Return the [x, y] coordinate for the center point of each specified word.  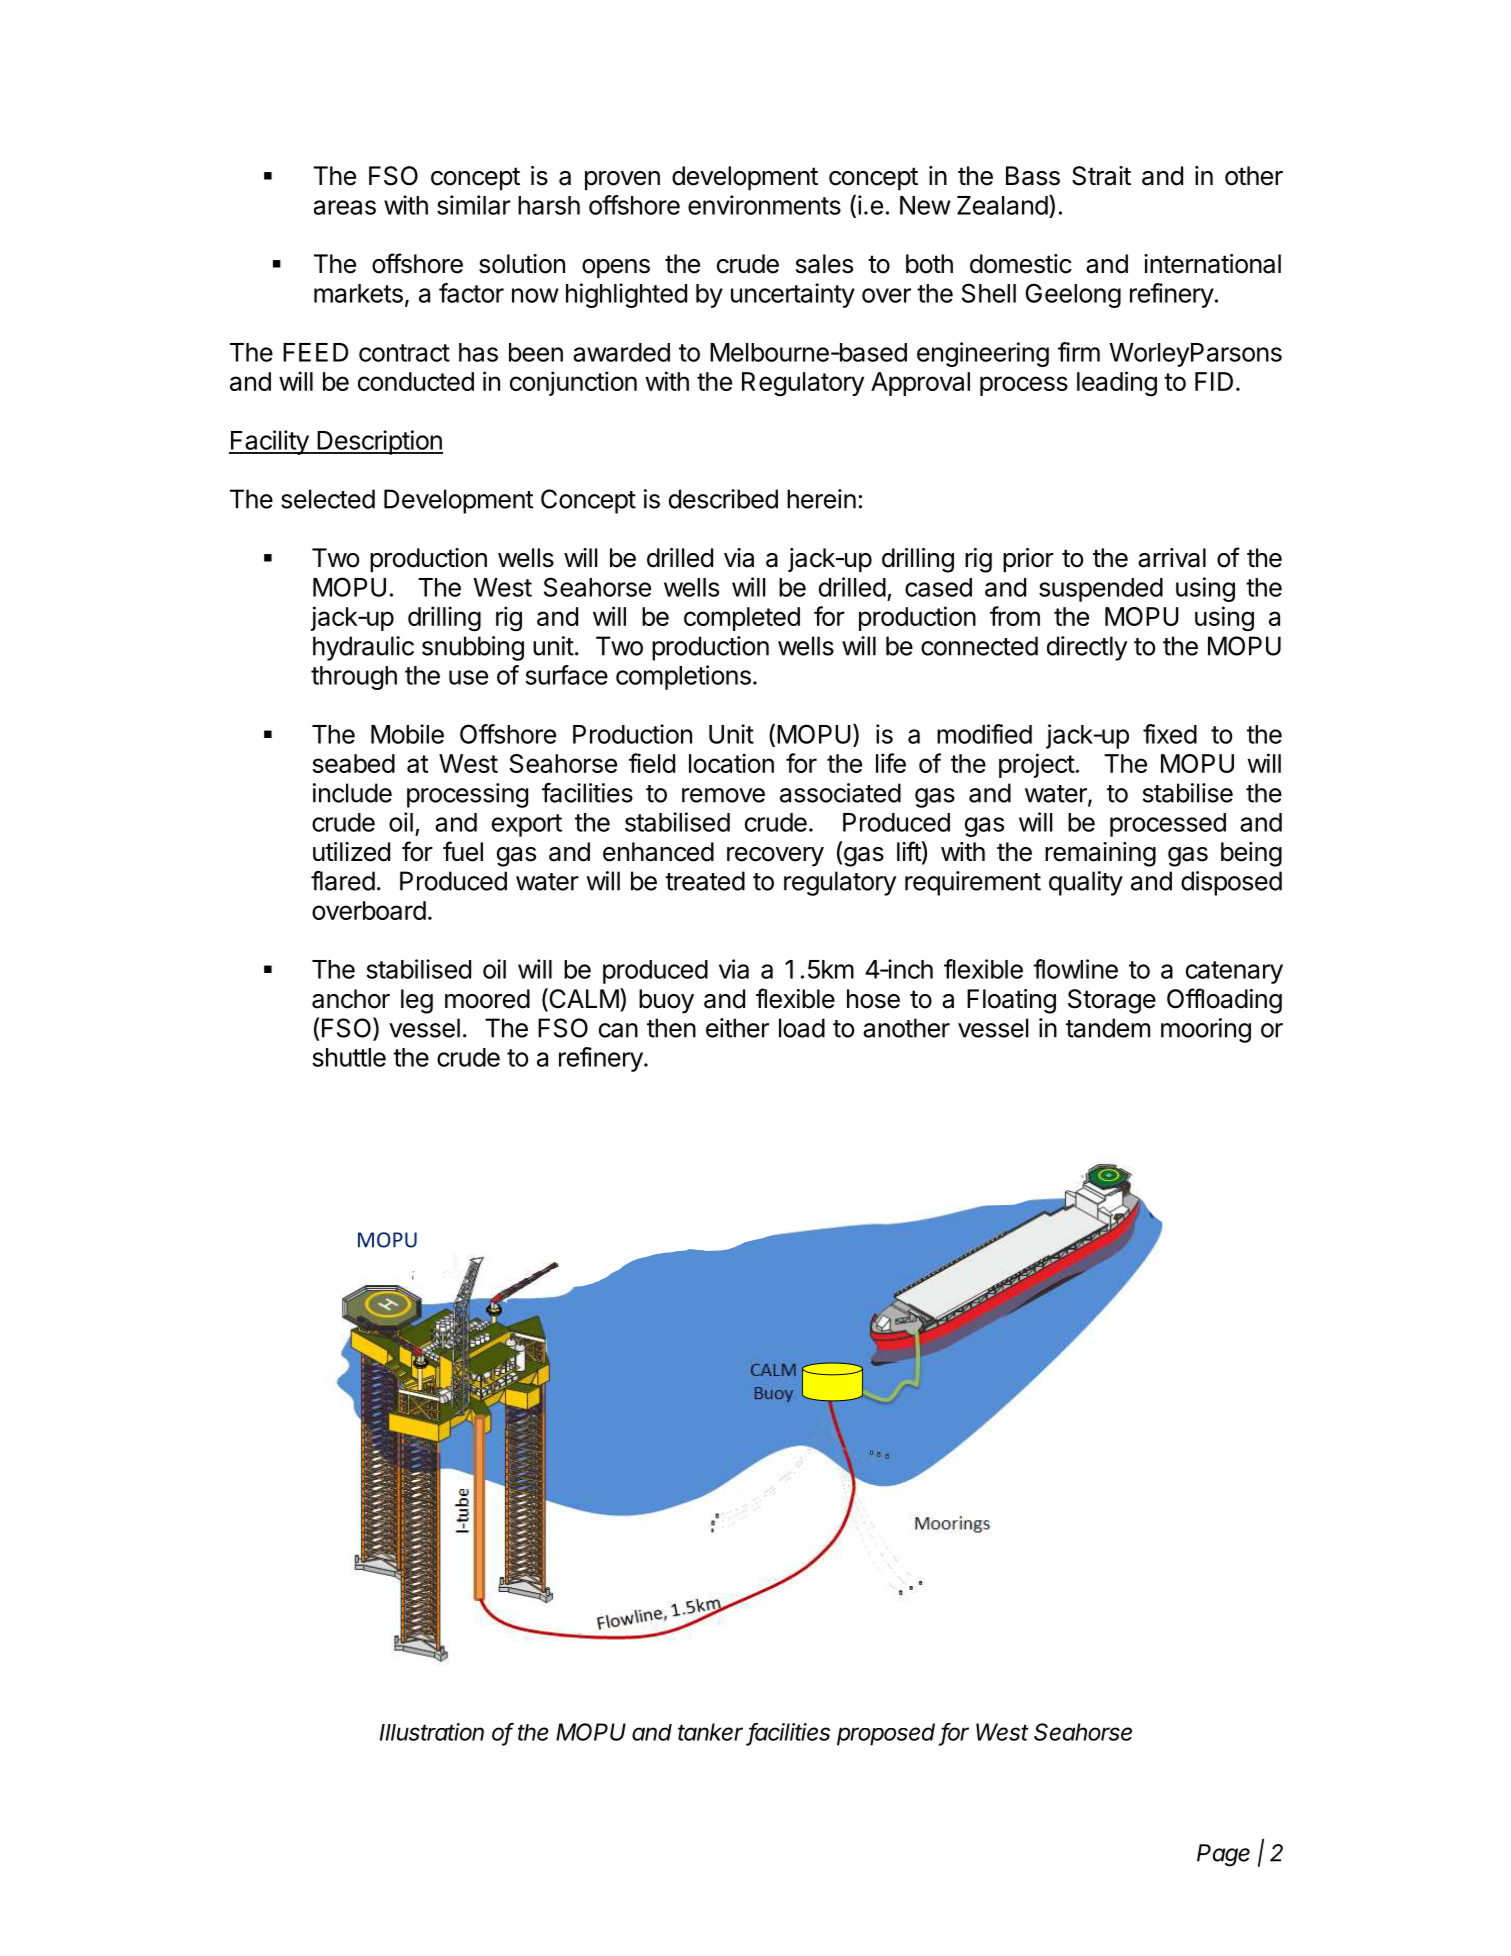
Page [1223, 1855]
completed [742, 619]
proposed [888, 1734]
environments [764, 205]
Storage [1112, 1001]
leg [417, 1001]
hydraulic [363, 648]
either [737, 1028]
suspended [1101, 590]
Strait [1101, 176]
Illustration [432, 1732]
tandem [1108, 1028]
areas [345, 207]
